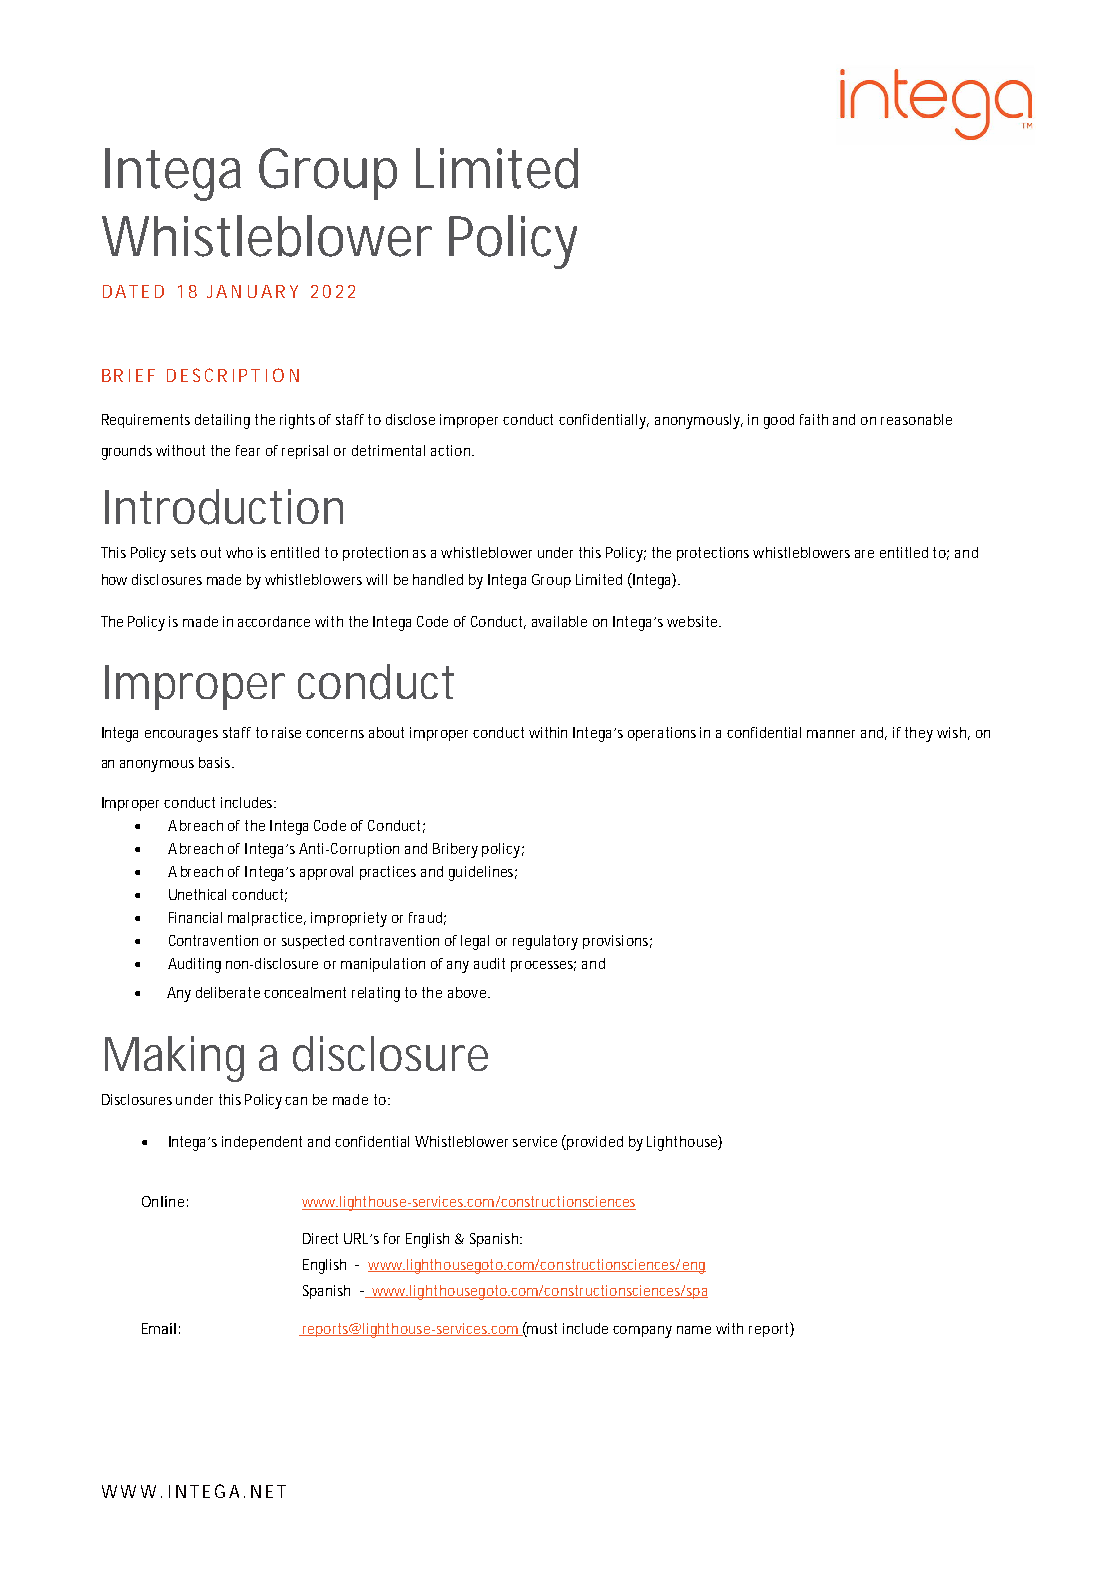 The height and width of the screenshot is (1570, 1110). What do you see at coordinates (919, 734) in the screenshot?
I see `they` at bounding box center [919, 734].
